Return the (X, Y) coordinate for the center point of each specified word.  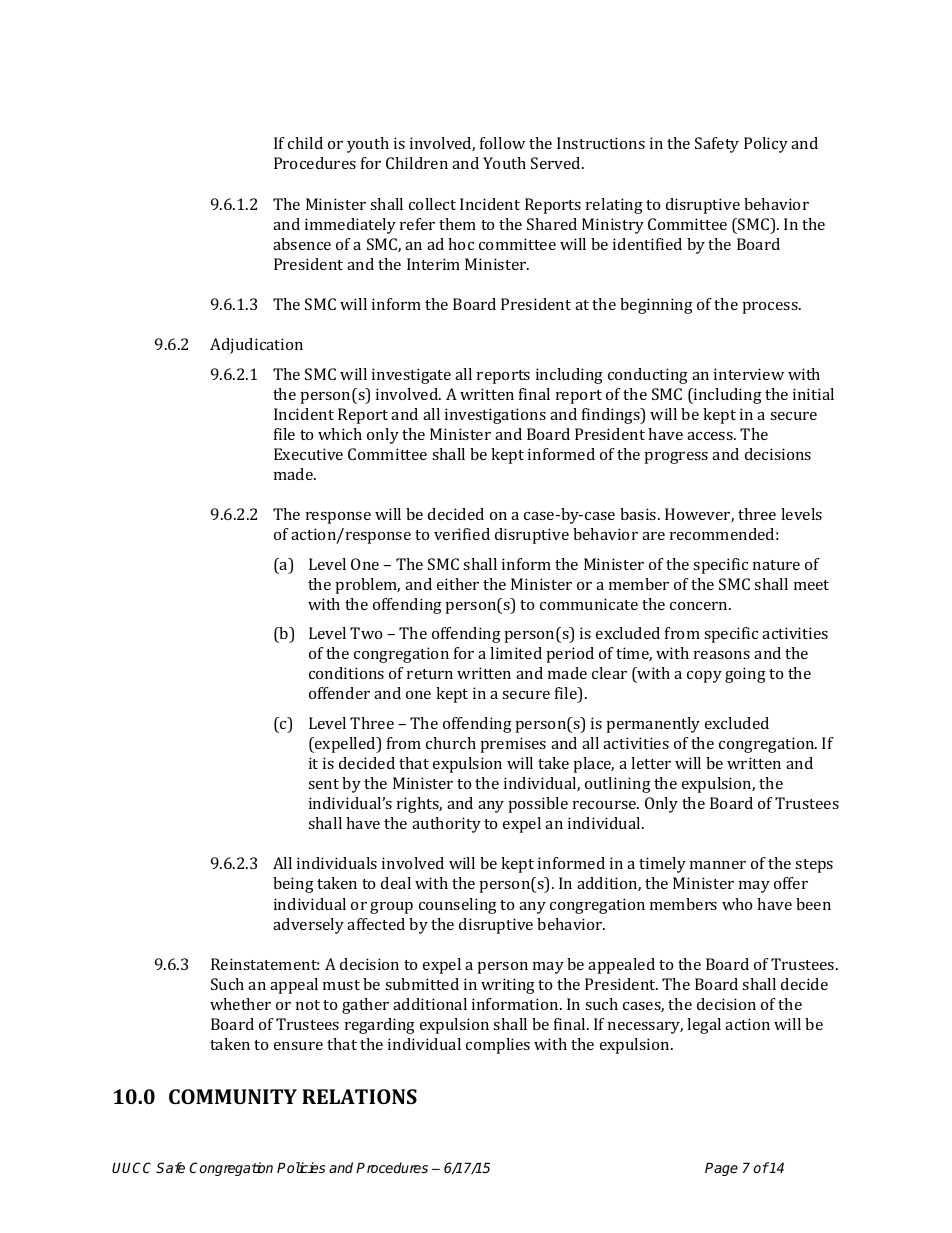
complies (498, 1046)
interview (749, 374)
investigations (495, 416)
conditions (346, 673)
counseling (458, 906)
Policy (766, 145)
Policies (301, 1167)
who (737, 904)
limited (516, 653)
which (340, 434)
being (293, 885)
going (745, 675)
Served (557, 163)
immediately (350, 226)
